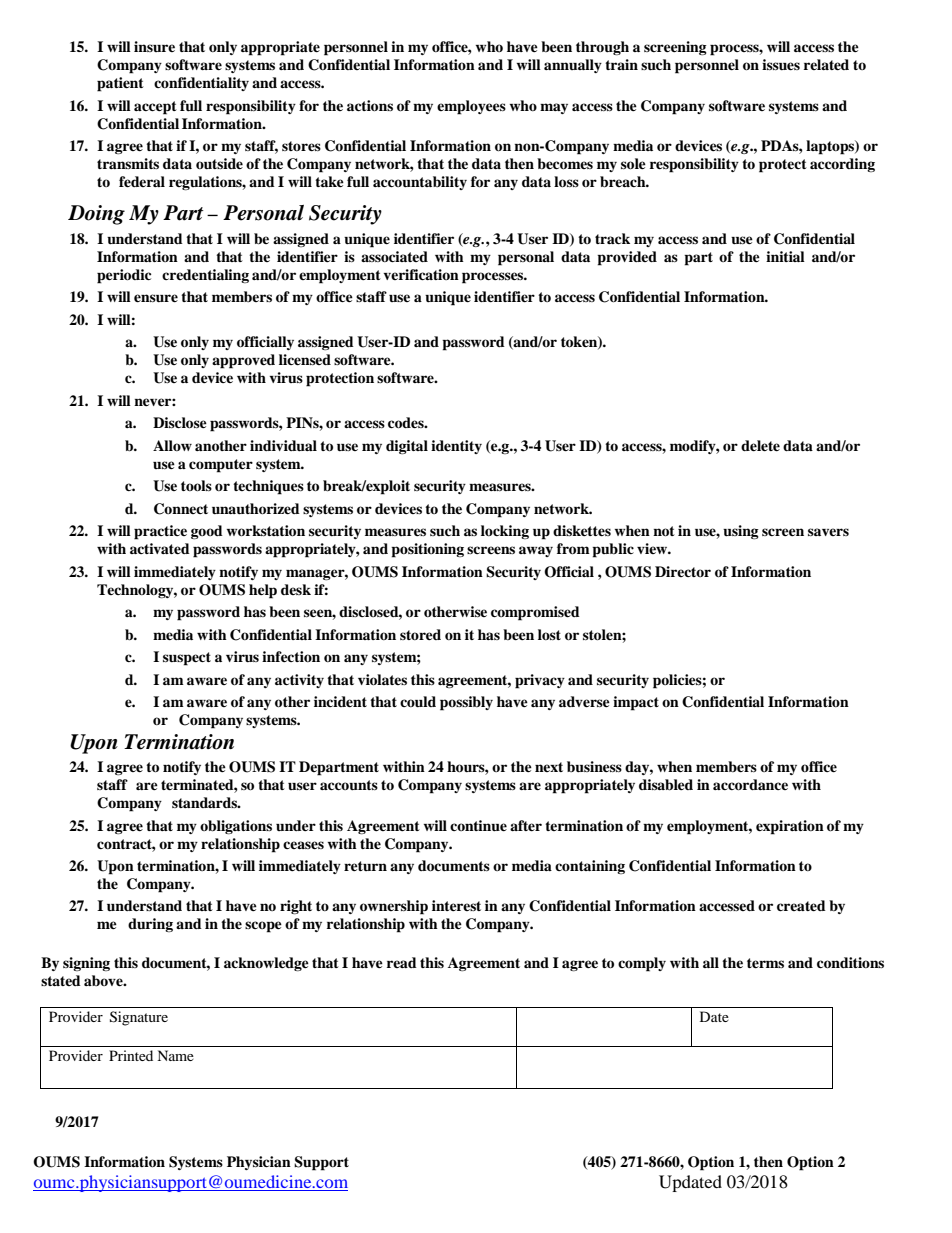 The height and width of the page is (1233, 952). I want to click on terms, so click(765, 963).
